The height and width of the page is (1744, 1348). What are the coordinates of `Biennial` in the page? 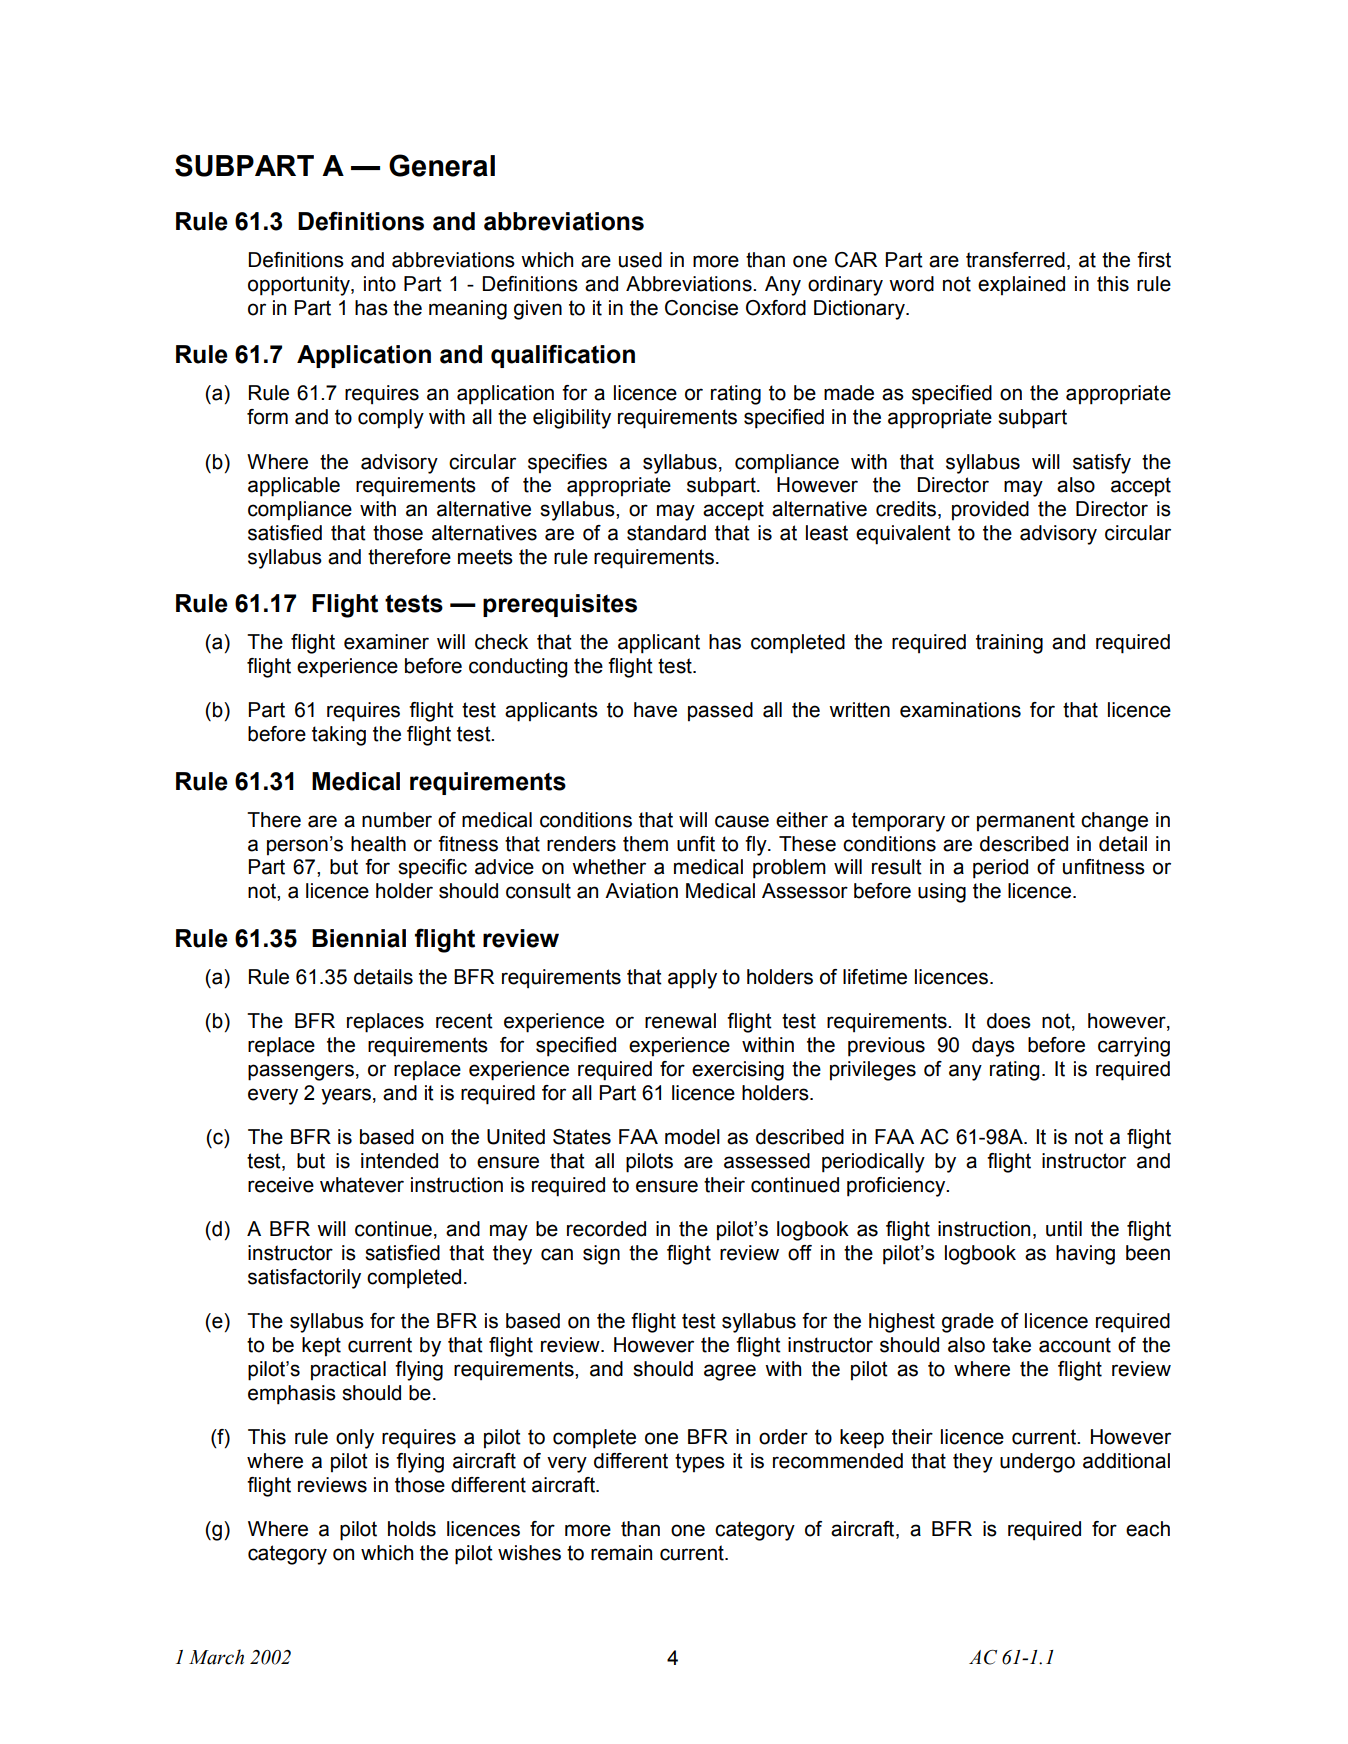 It's located at (359, 938).
